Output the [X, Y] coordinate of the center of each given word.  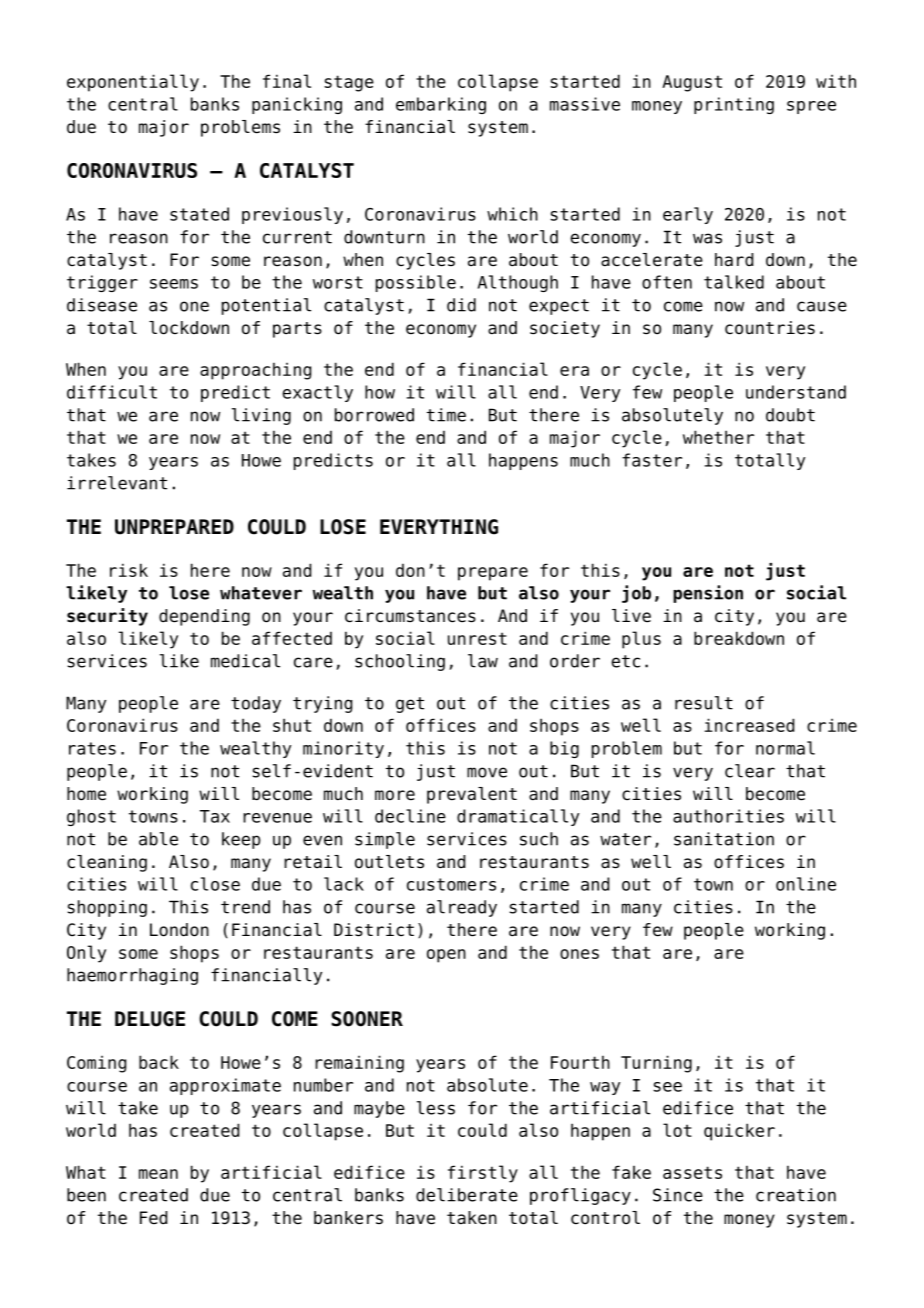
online [806, 884]
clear [750, 771]
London [179, 930]
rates [92, 748]
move [487, 772]
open [446, 956]
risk [129, 570]
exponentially [133, 83]
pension [708, 594]
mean [158, 1174]
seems [174, 284]
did [461, 305]
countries [770, 328]
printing [734, 105]
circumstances [410, 616]
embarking [441, 105]
